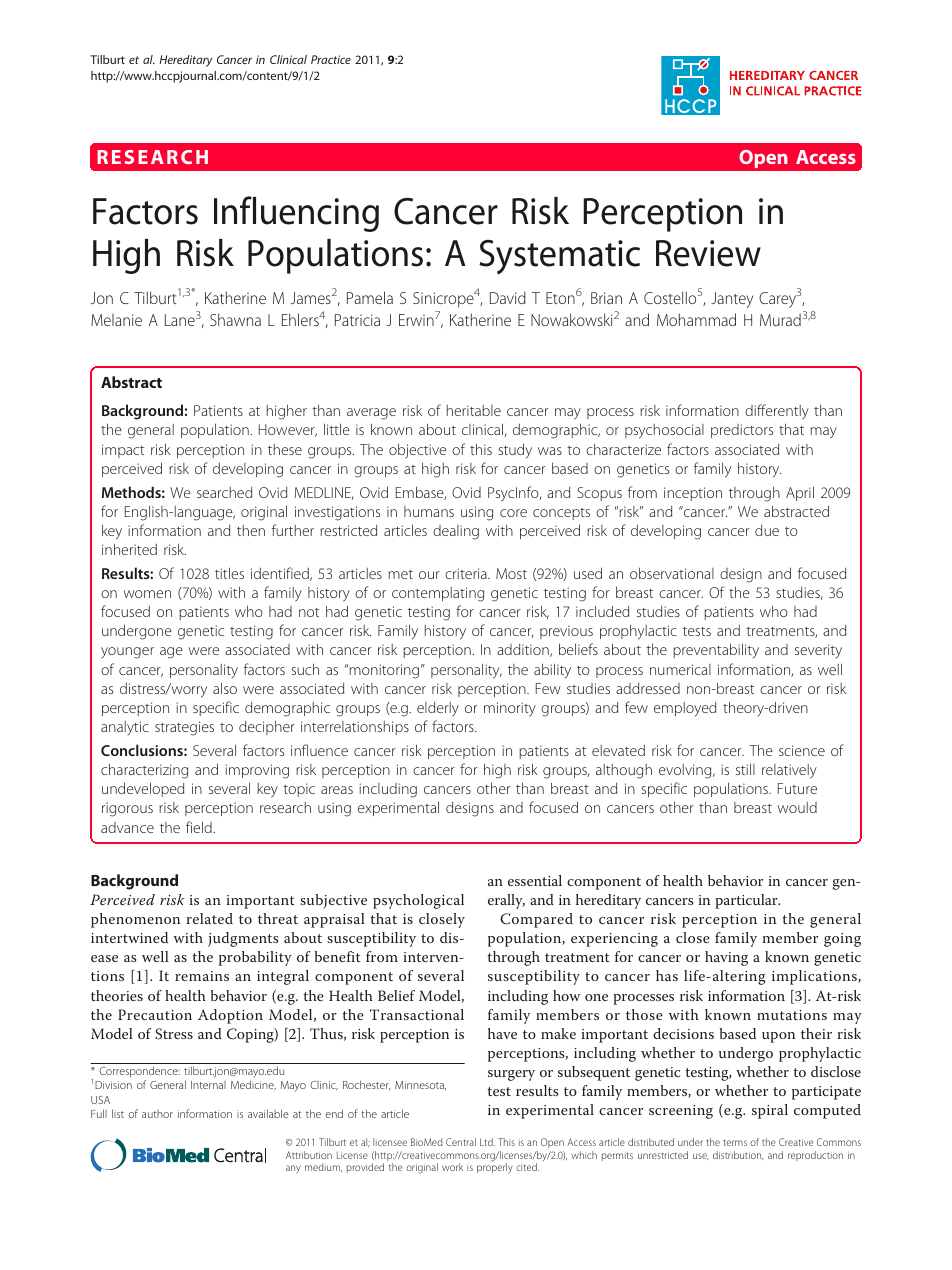  Describe the element at coordinates (735, 1142) in the screenshot. I see `terms` at that location.
